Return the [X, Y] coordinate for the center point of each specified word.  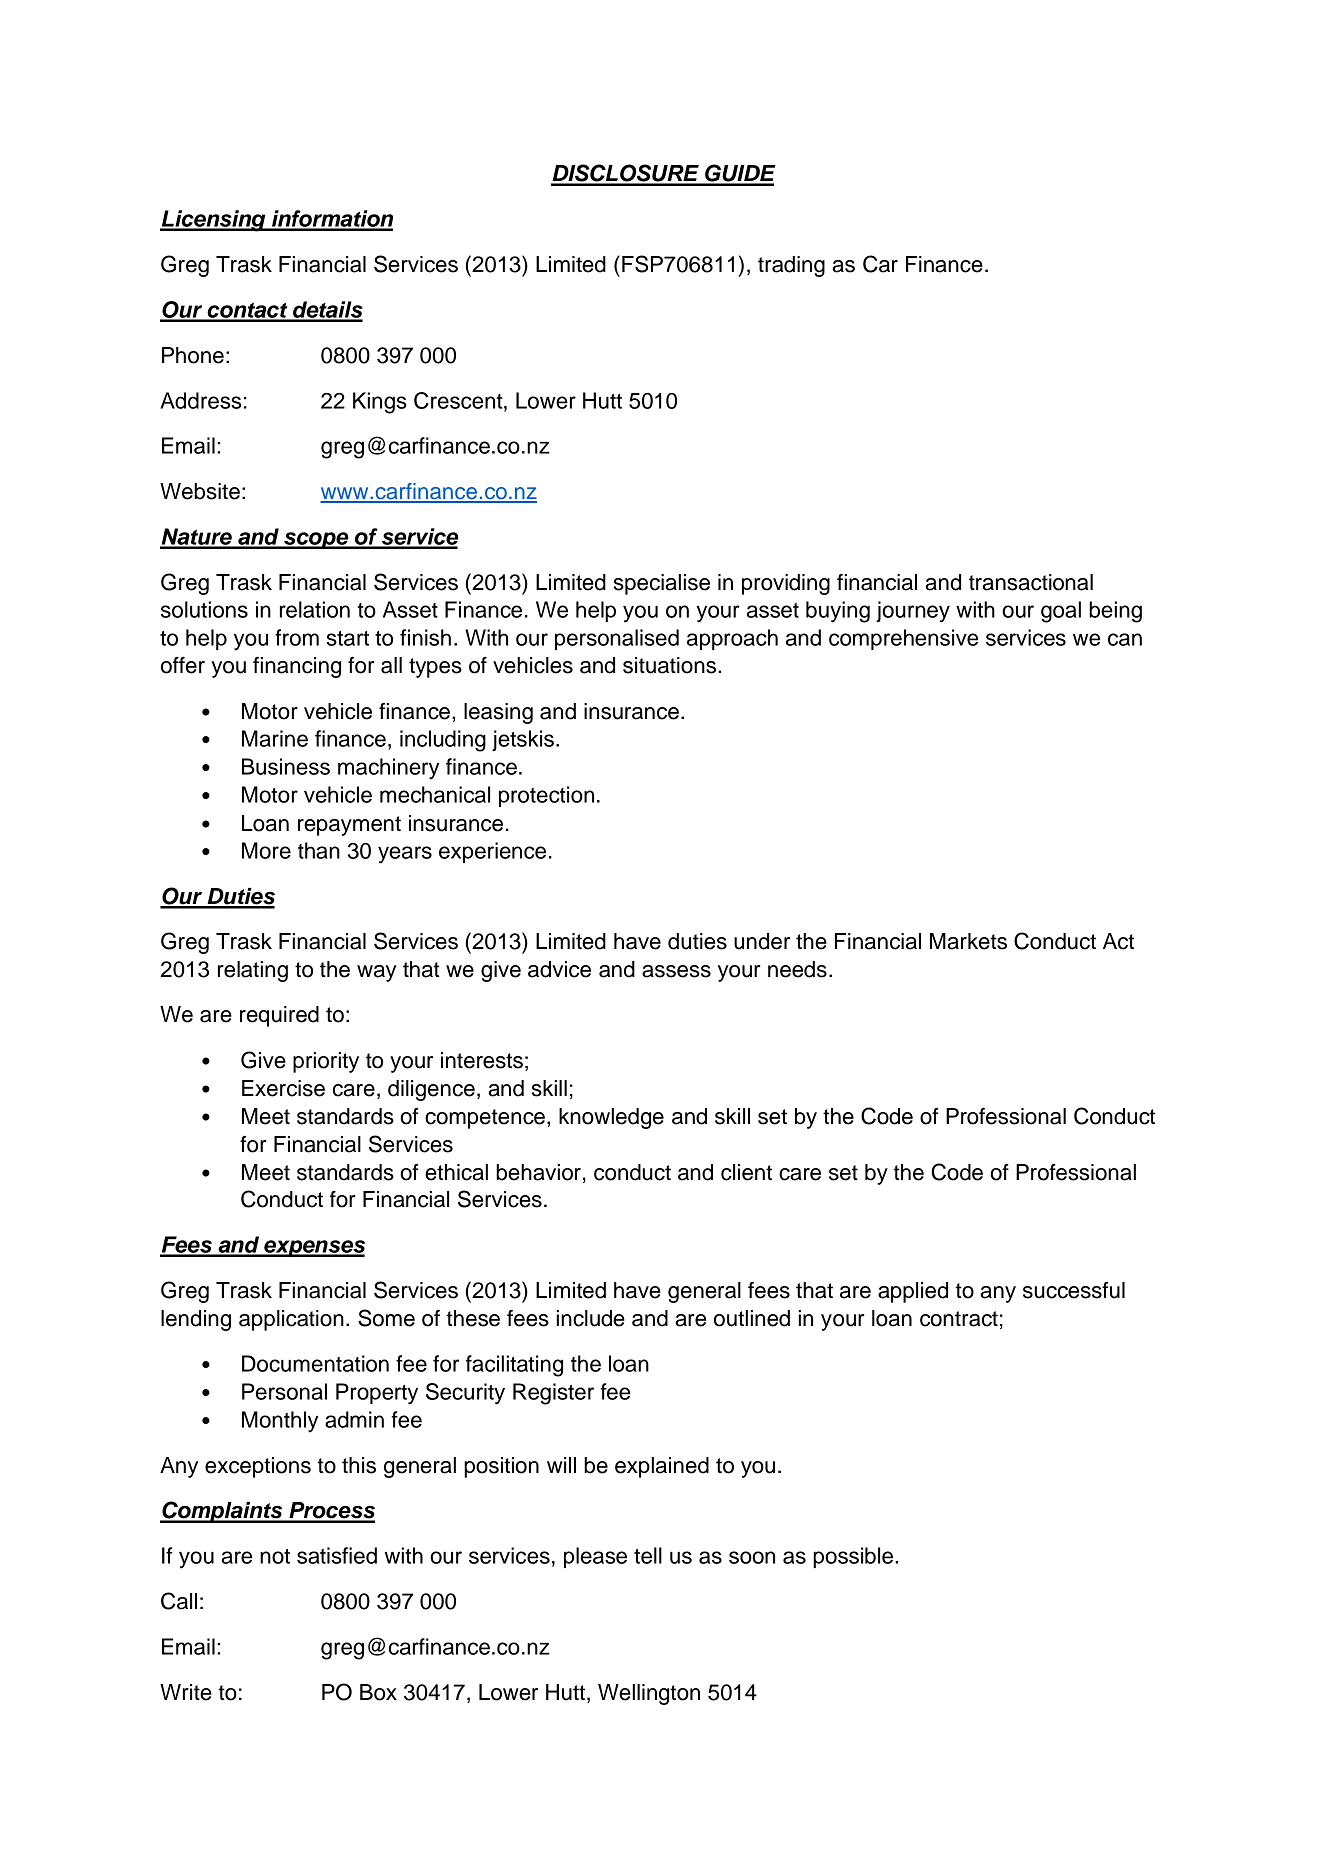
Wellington [649, 1694]
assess [676, 971]
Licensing [214, 221]
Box [378, 1692]
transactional [1031, 582]
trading [791, 266]
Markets [968, 941]
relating [253, 971]
